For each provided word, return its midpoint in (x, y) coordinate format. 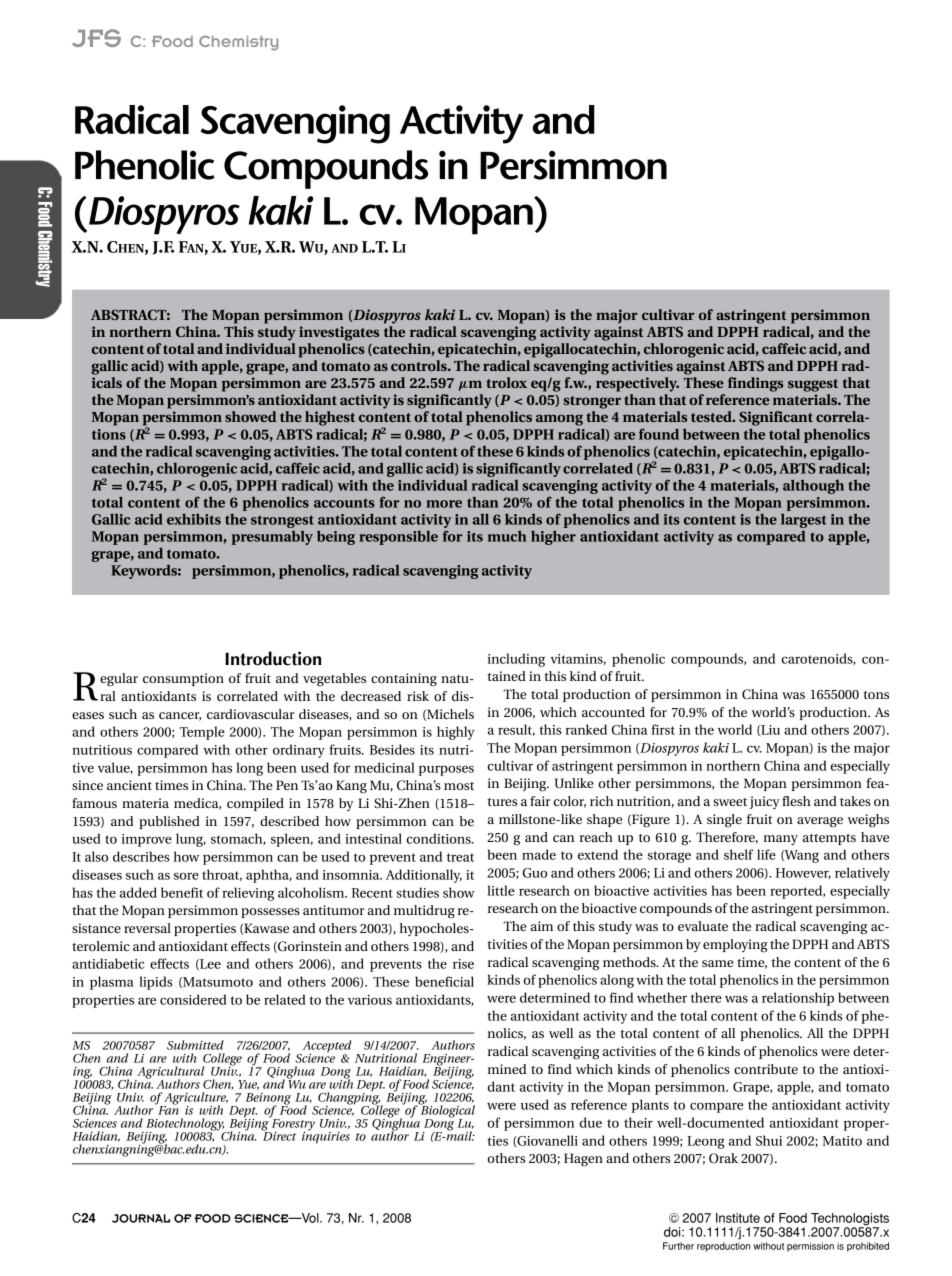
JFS (96, 38)
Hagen (583, 1160)
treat (460, 857)
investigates (339, 333)
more (444, 504)
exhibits (194, 519)
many (781, 840)
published (169, 822)
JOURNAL (141, 1218)
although (813, 486)
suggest (813, 385)
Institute (738, 1218)
